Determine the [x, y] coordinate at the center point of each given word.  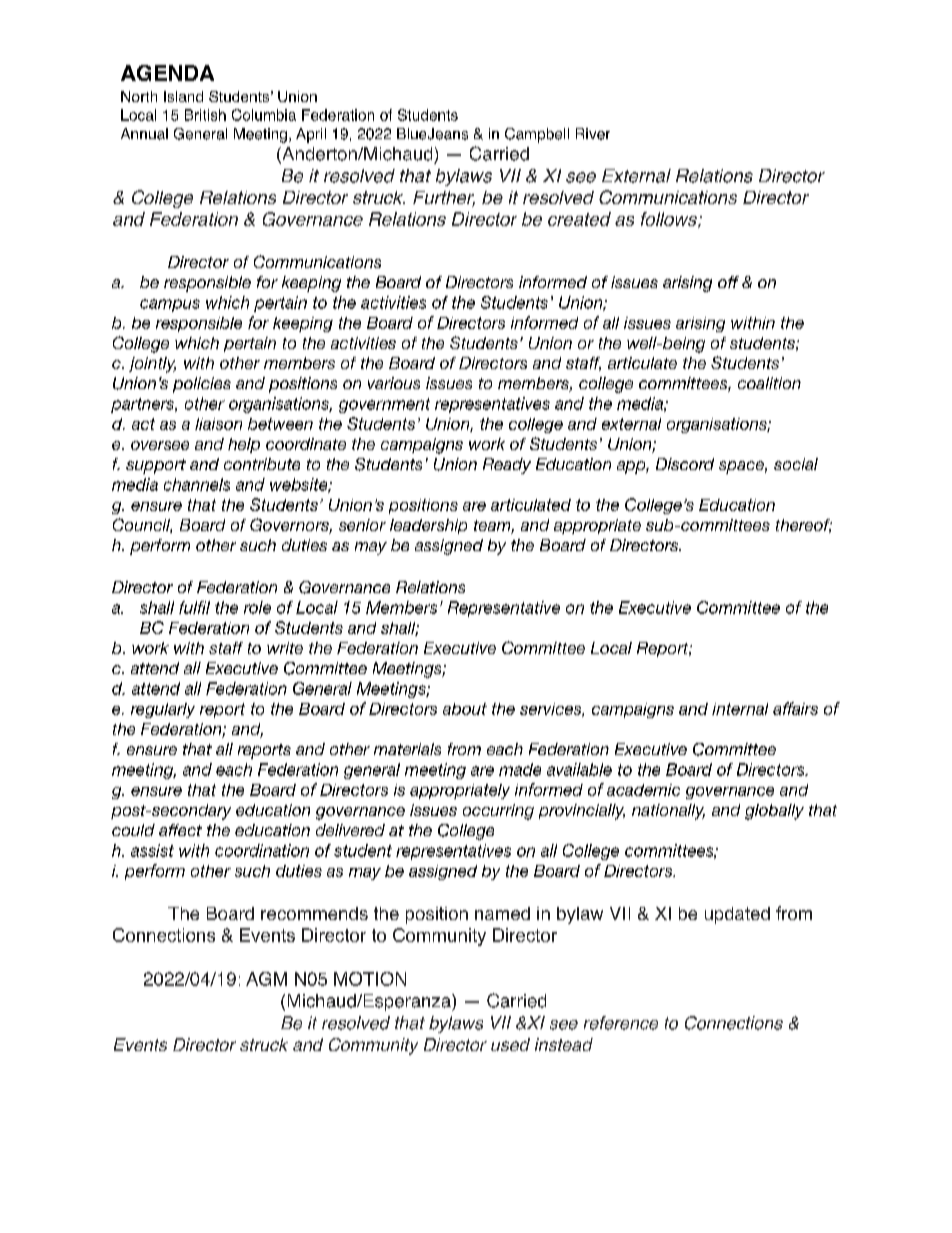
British [205, 115]
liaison [218, 424]
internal [740, 709]
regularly [163, 710]
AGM [266, 979]
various [394, 383]
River [593, 134]
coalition [769, 383]
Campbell [537, 135]
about [465, 709]
